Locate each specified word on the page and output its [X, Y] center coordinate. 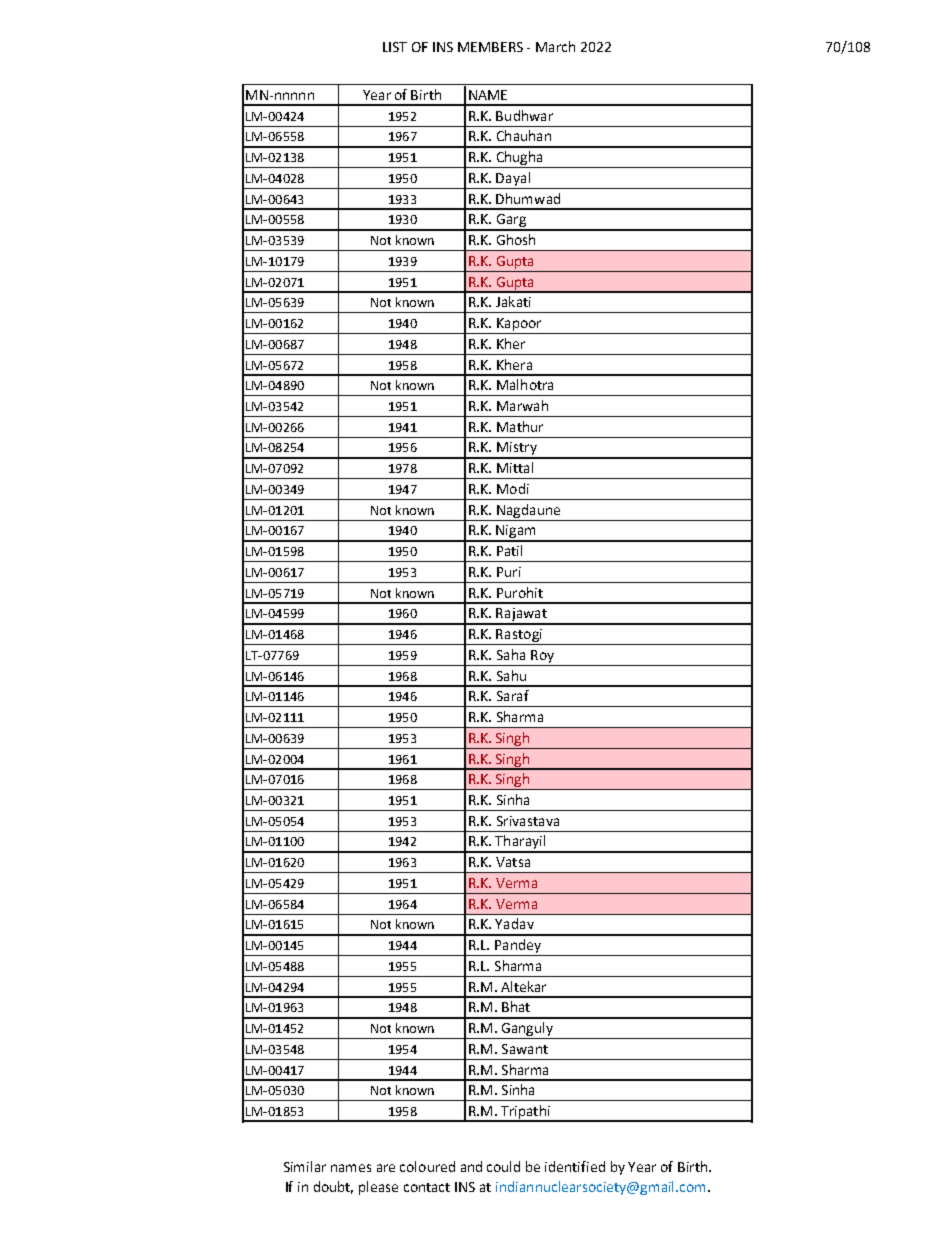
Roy [542, 656]
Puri [509, 572]
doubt [333, 1187]
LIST [395, 47]
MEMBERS [490, 47]
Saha [511, 654]
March [555, 46]
